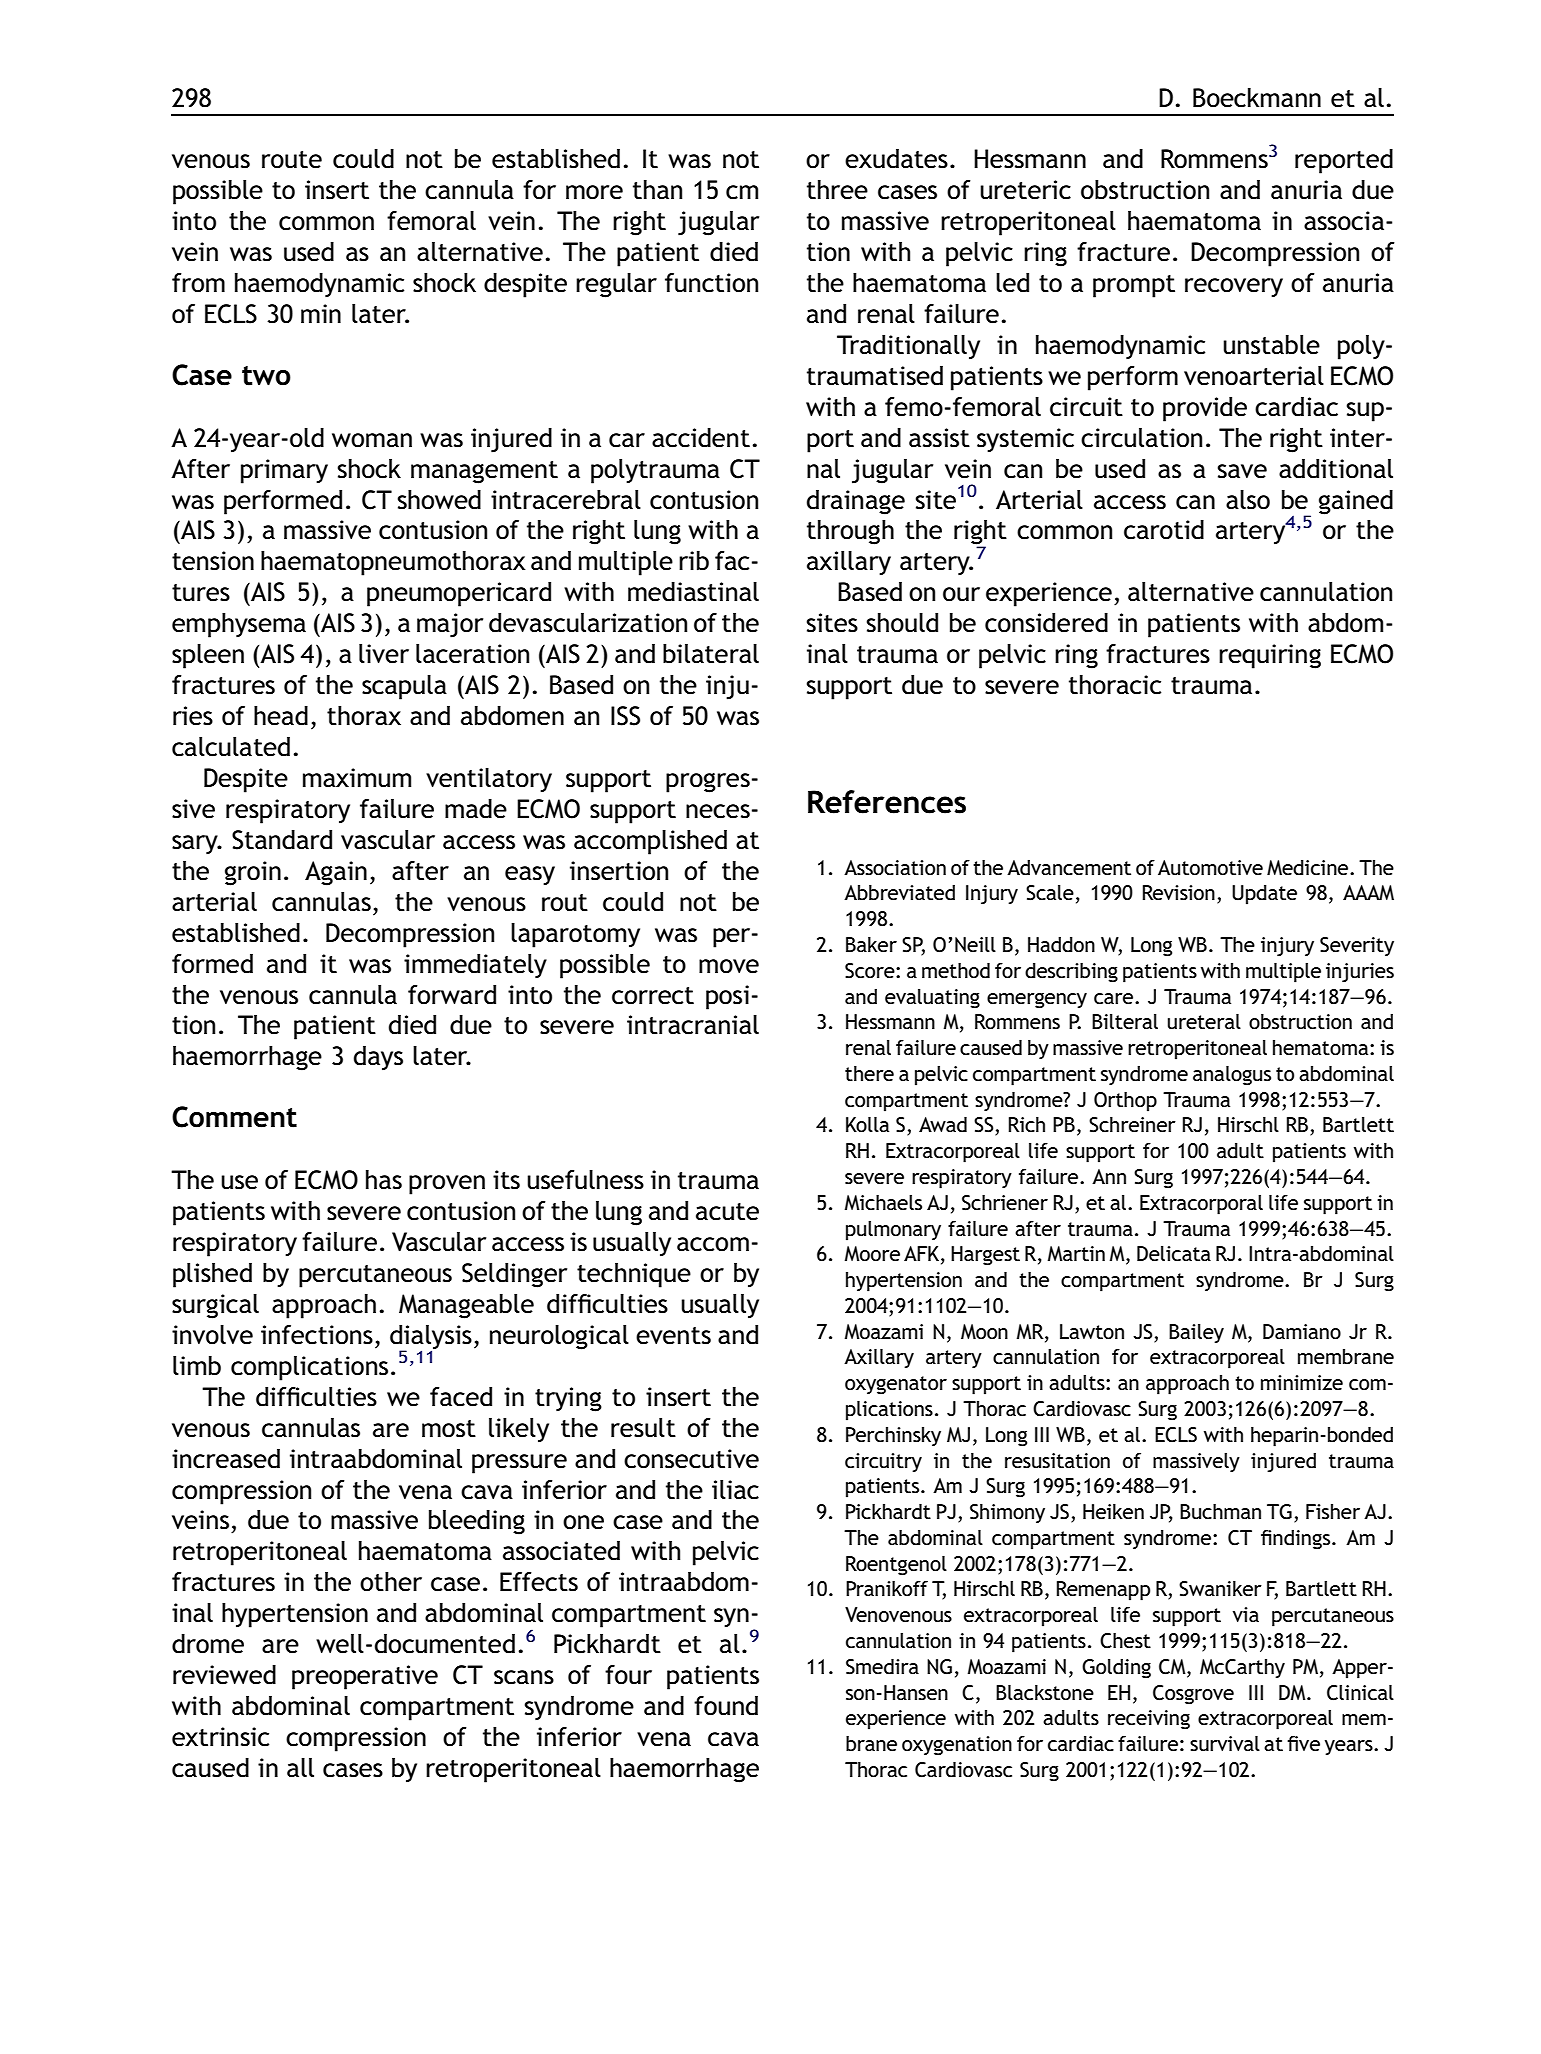  I want to click on Martin, so click(1076, 1253).
